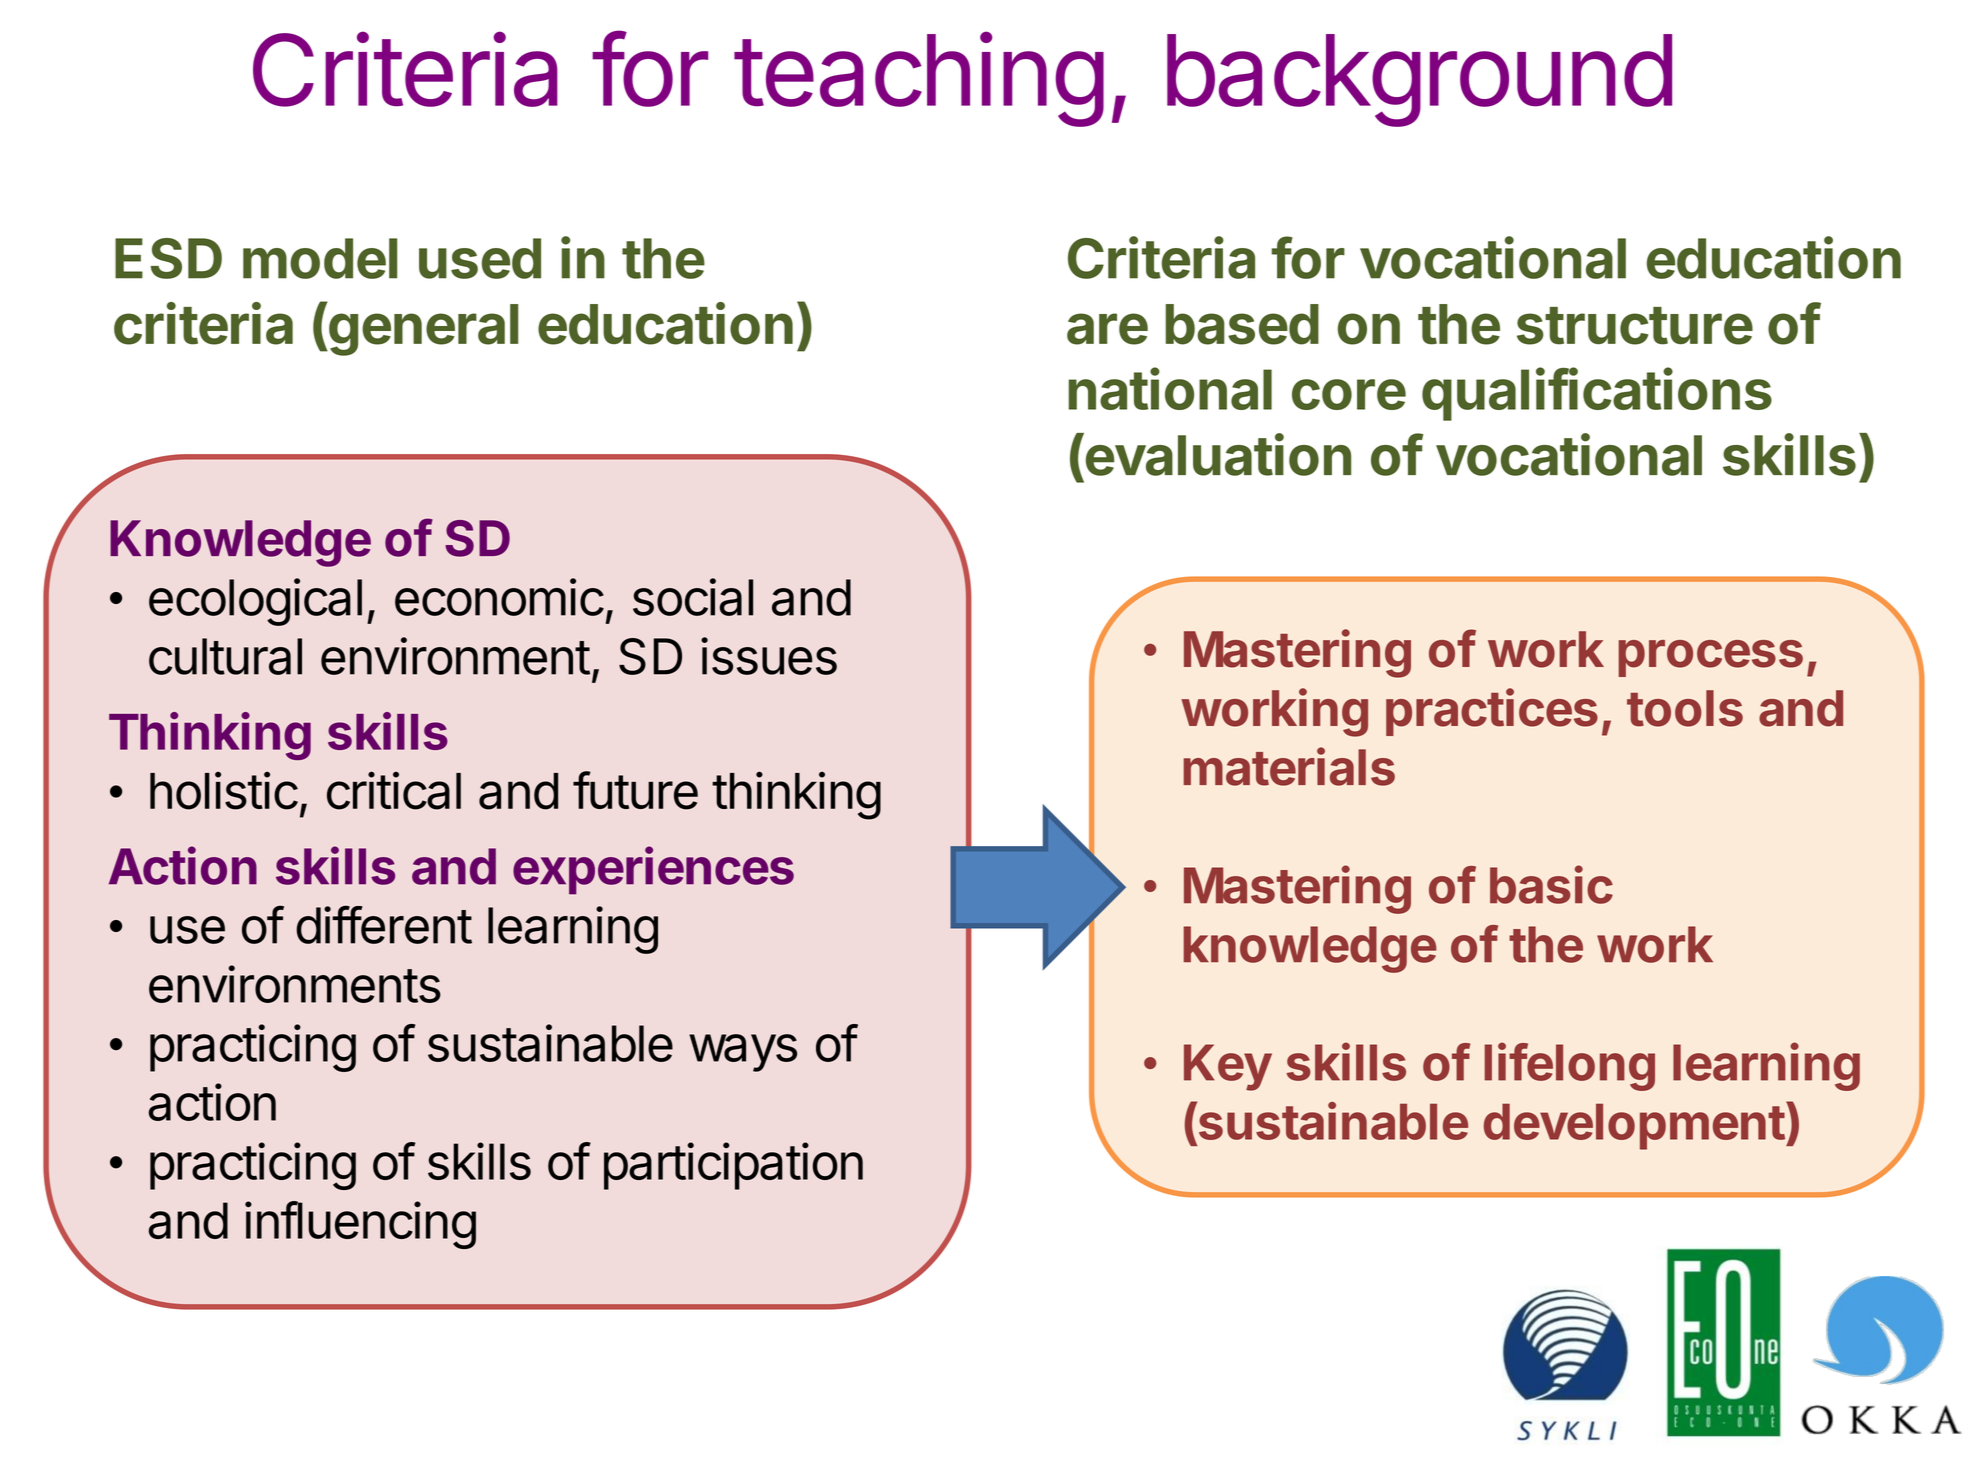 This image has width=1968, height=1476. What do you see at coordinates (1635, 326) in the image?
I see `structure` at bounding box center [1635, 326].
